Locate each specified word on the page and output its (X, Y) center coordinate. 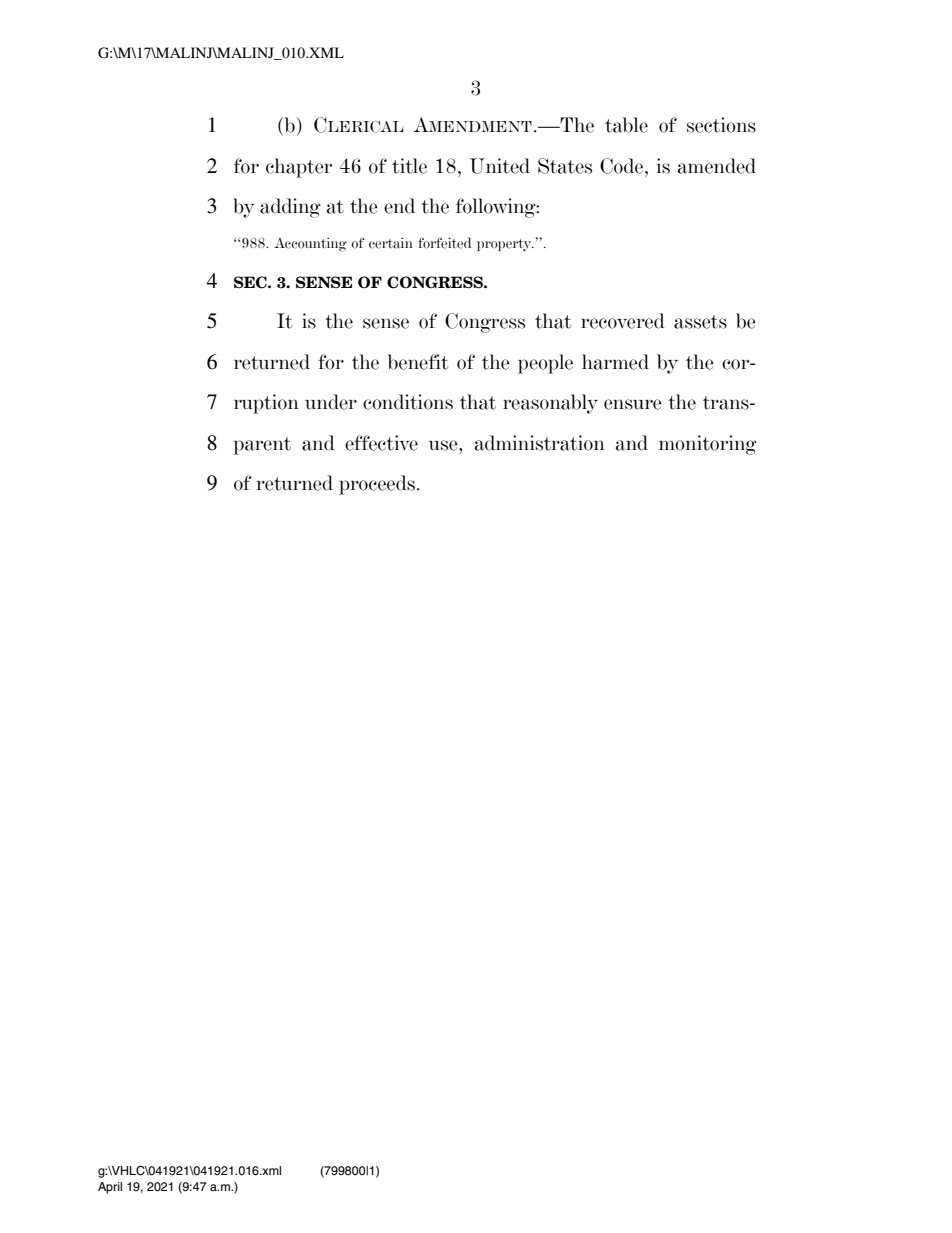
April (110, 1188)
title (409, 166)
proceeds (377, 485)
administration (540, 443)
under (331, 402)
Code (623, 166)
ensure (633, 404)
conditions (408, 402)
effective (381, 443)
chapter (299, 168)
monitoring (708, 445)
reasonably (550, 404)
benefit (418, 362)
